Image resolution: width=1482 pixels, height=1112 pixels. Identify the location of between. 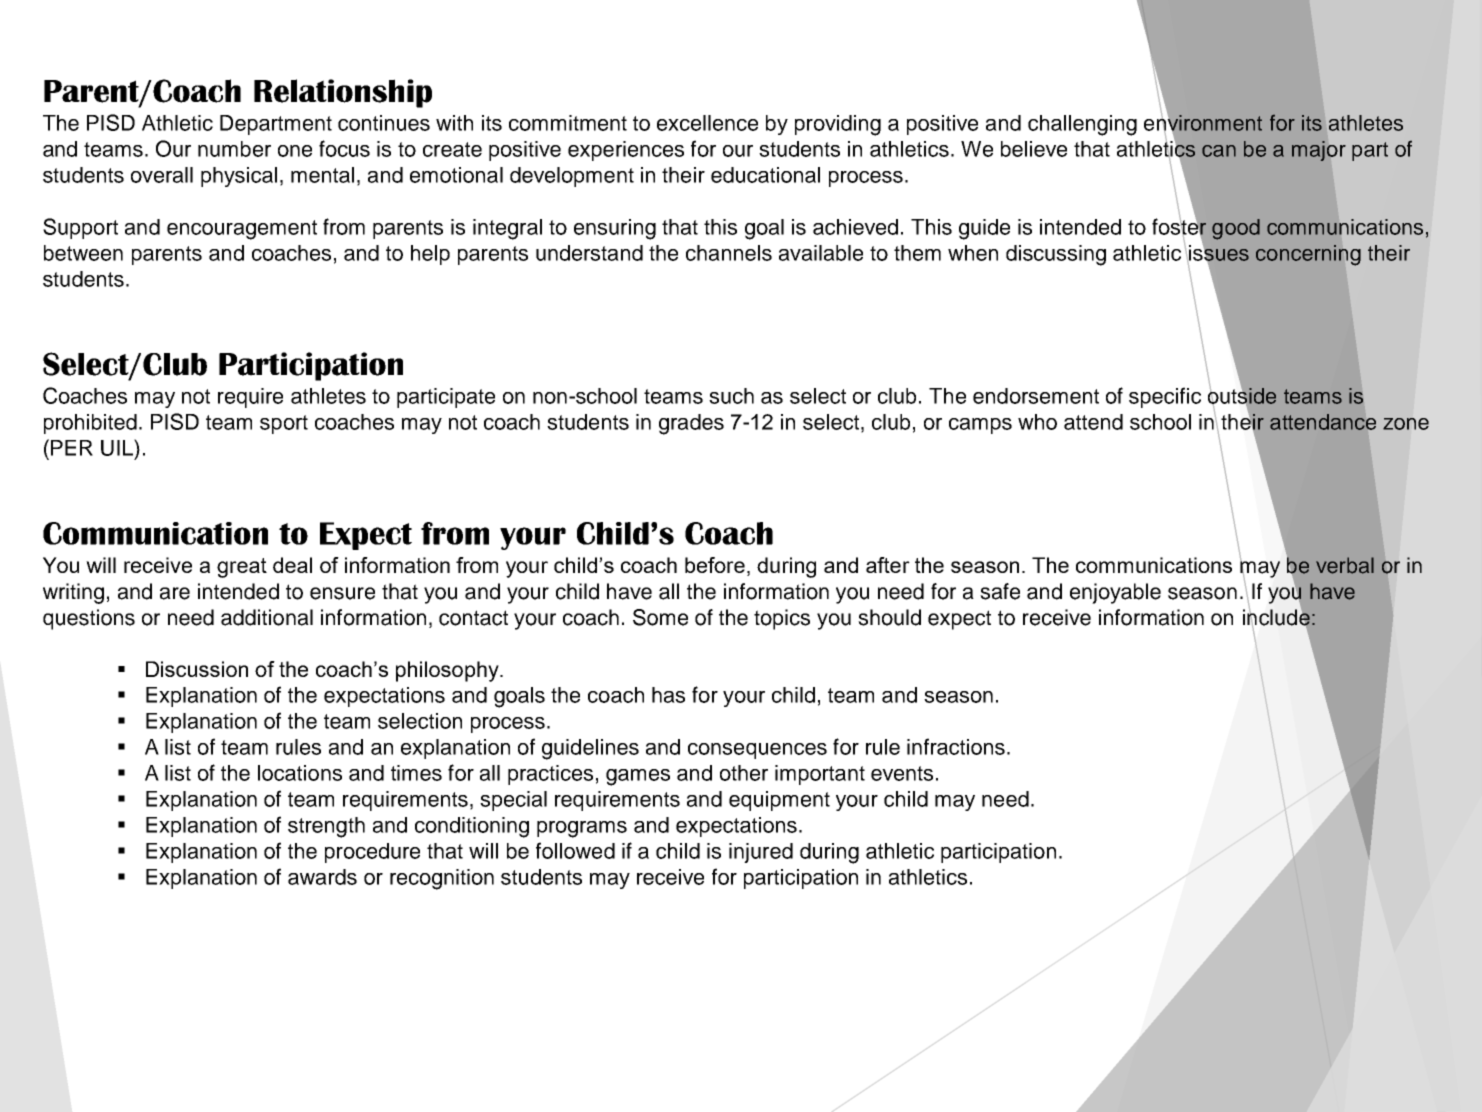
(83, 253).
